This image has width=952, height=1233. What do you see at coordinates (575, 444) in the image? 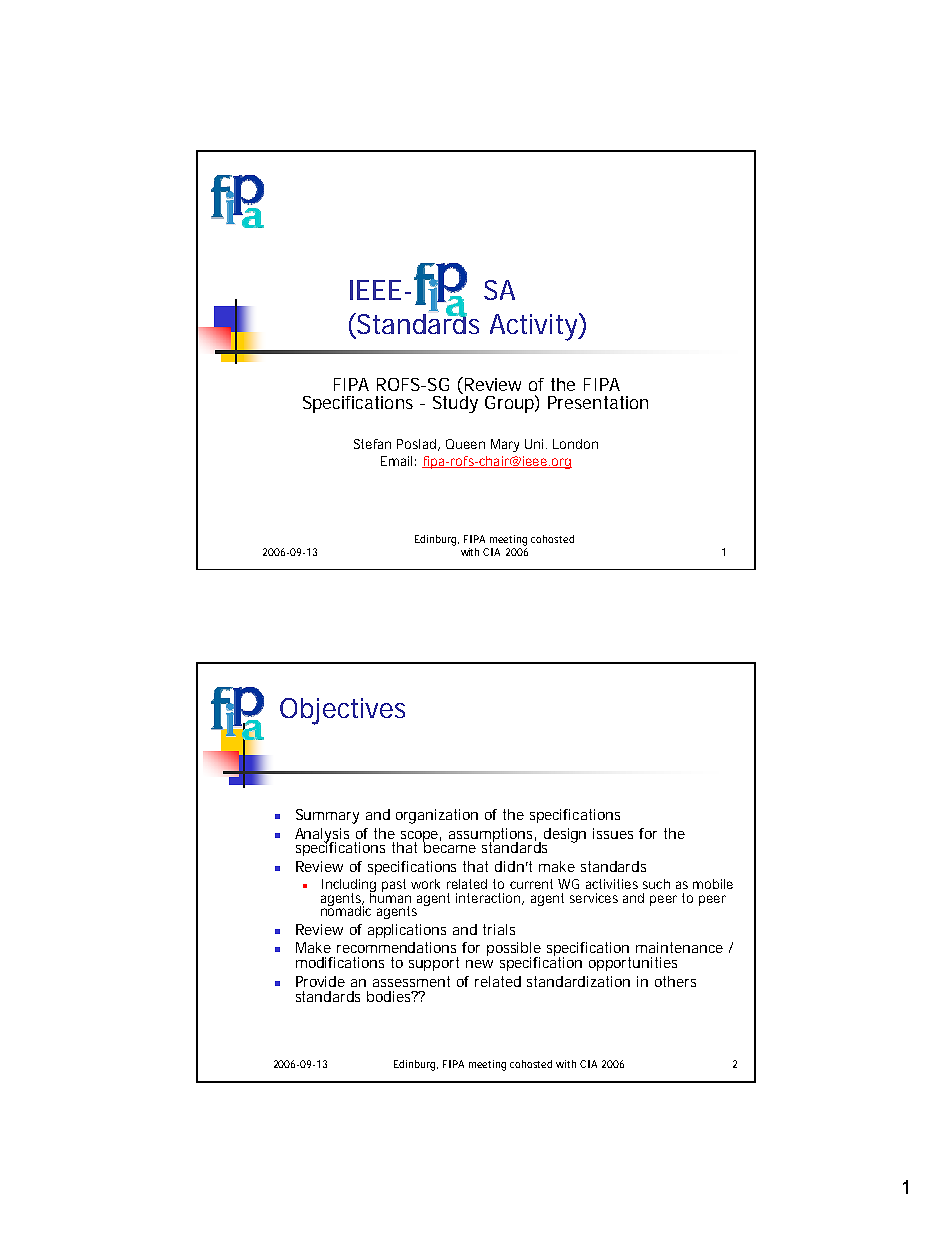
I see `London` at bounding box center [575, 444].
